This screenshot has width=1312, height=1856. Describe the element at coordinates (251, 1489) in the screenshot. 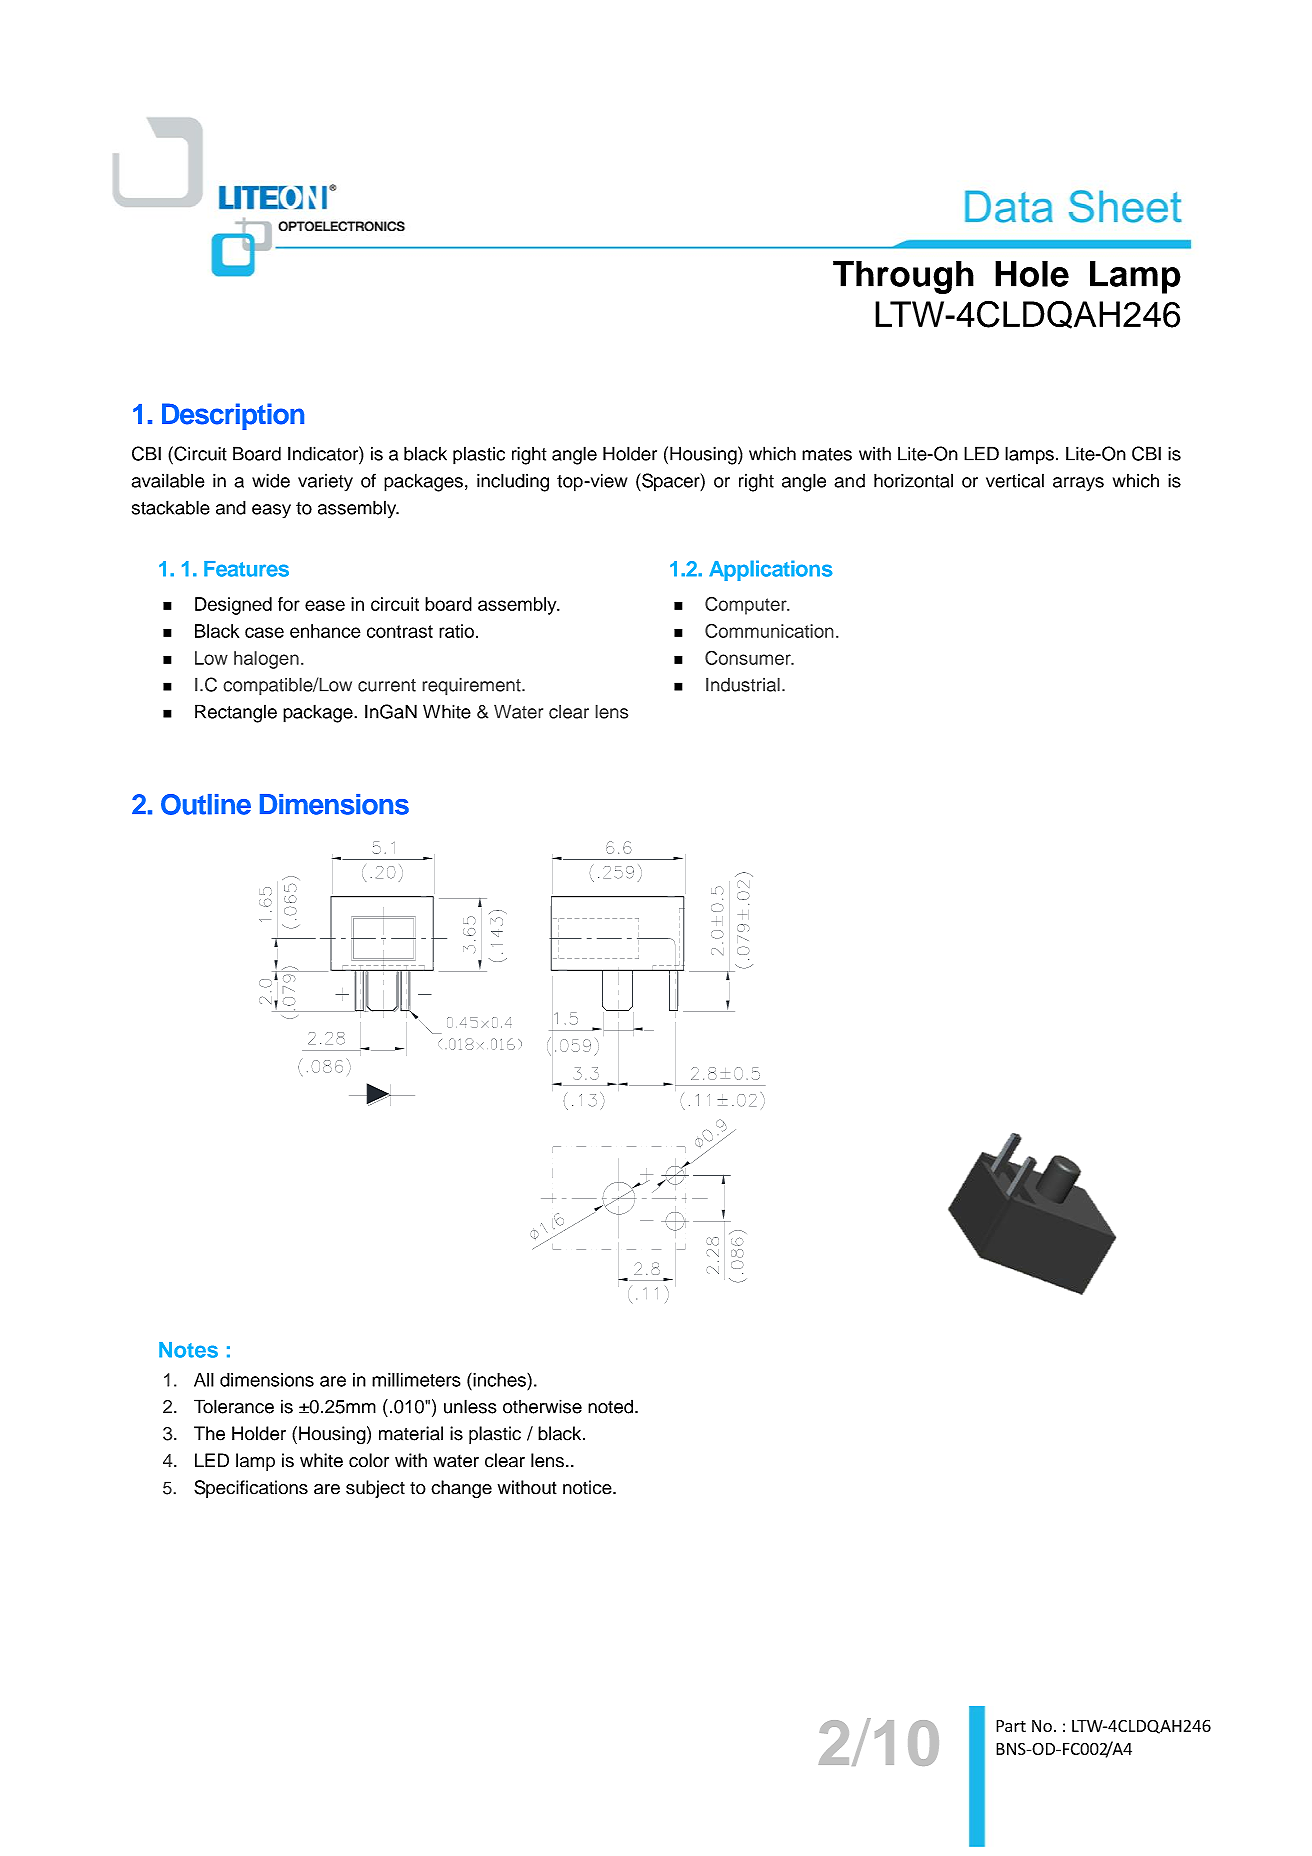

I see `Specifications` at that location.
